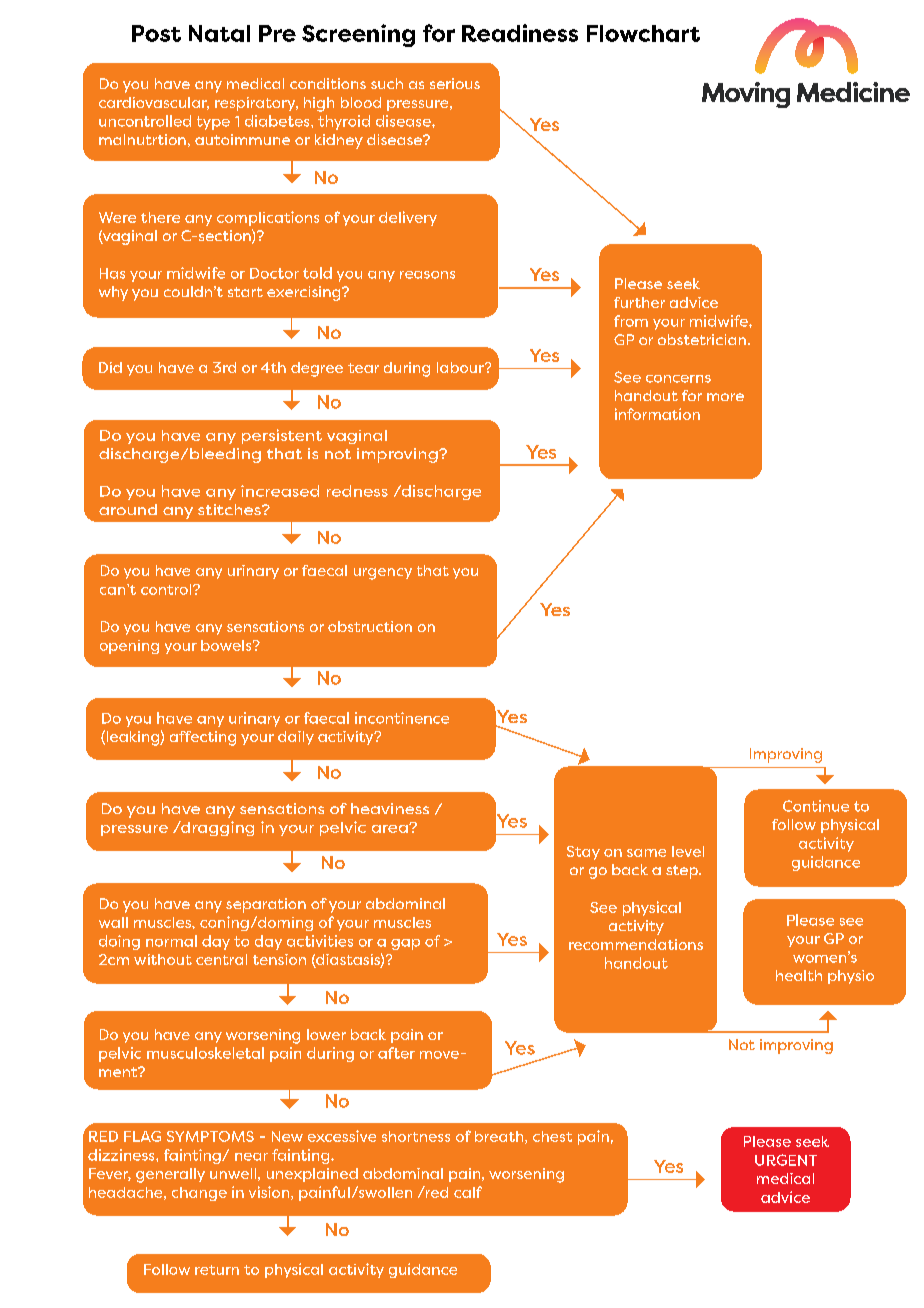 The image size is (924, 1308). I want to click on Flowchart, so click(643, 33).
